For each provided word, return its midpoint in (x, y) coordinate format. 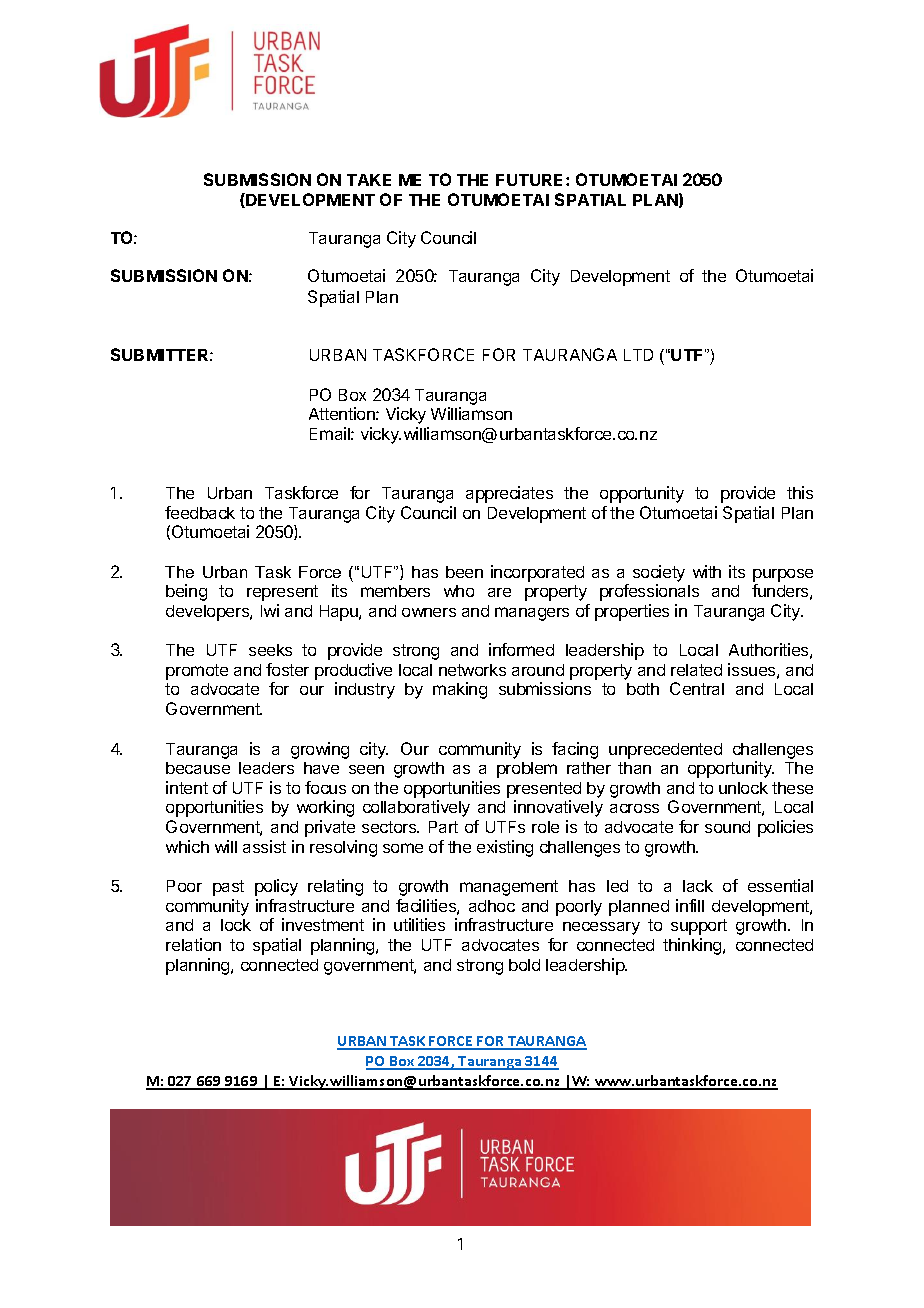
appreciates (509, 494)
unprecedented (665, 751)
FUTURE (531, 180)
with (707, 571)
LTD (638, 355)
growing (320, 750)
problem (527, 770)
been (464, 572)
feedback (200, 512)
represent (282, 593)
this (800, 492)
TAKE (369, 180)
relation (193, 944)
